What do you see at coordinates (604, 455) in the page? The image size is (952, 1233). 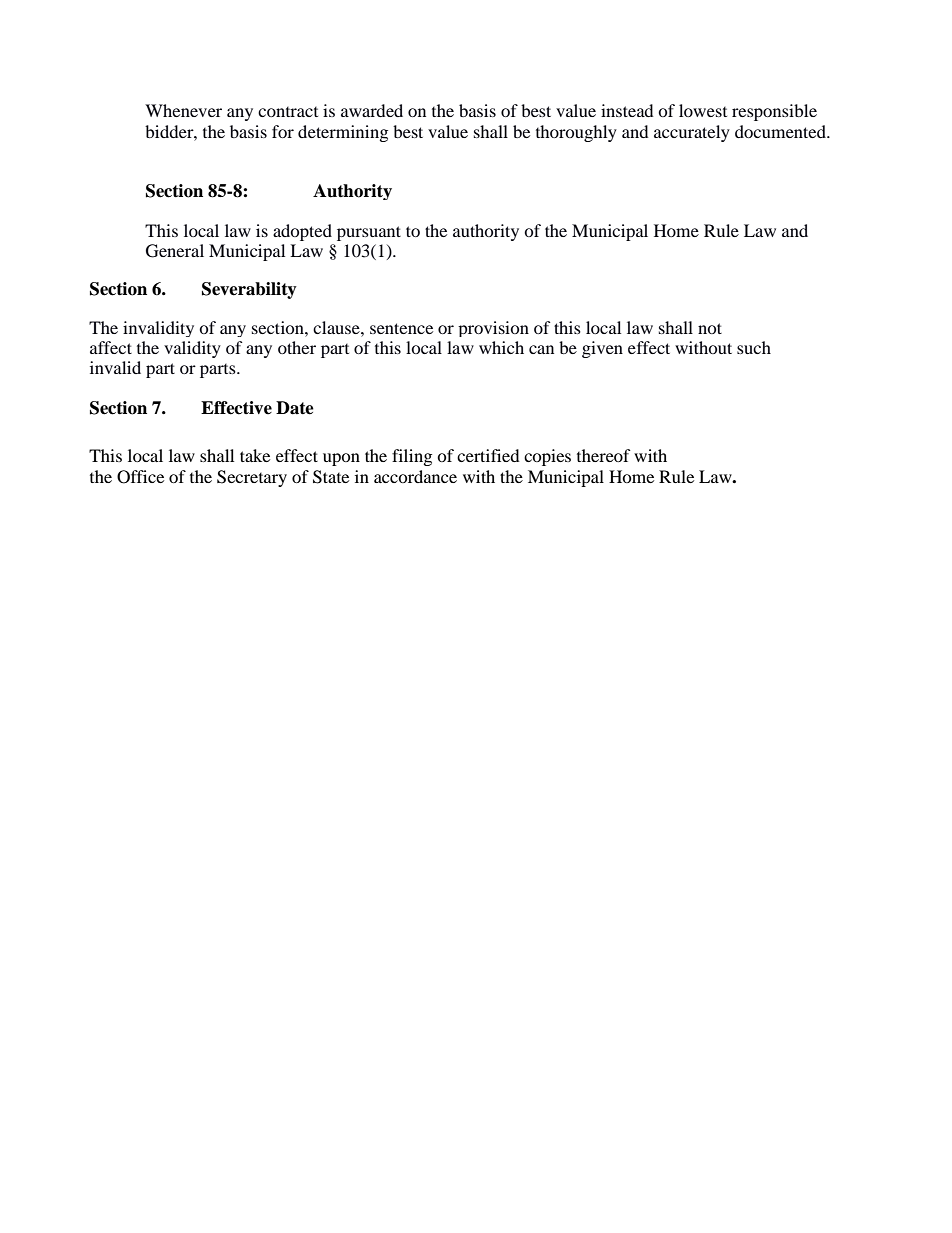 I see `thereof` at bounding box center [604, 455].
